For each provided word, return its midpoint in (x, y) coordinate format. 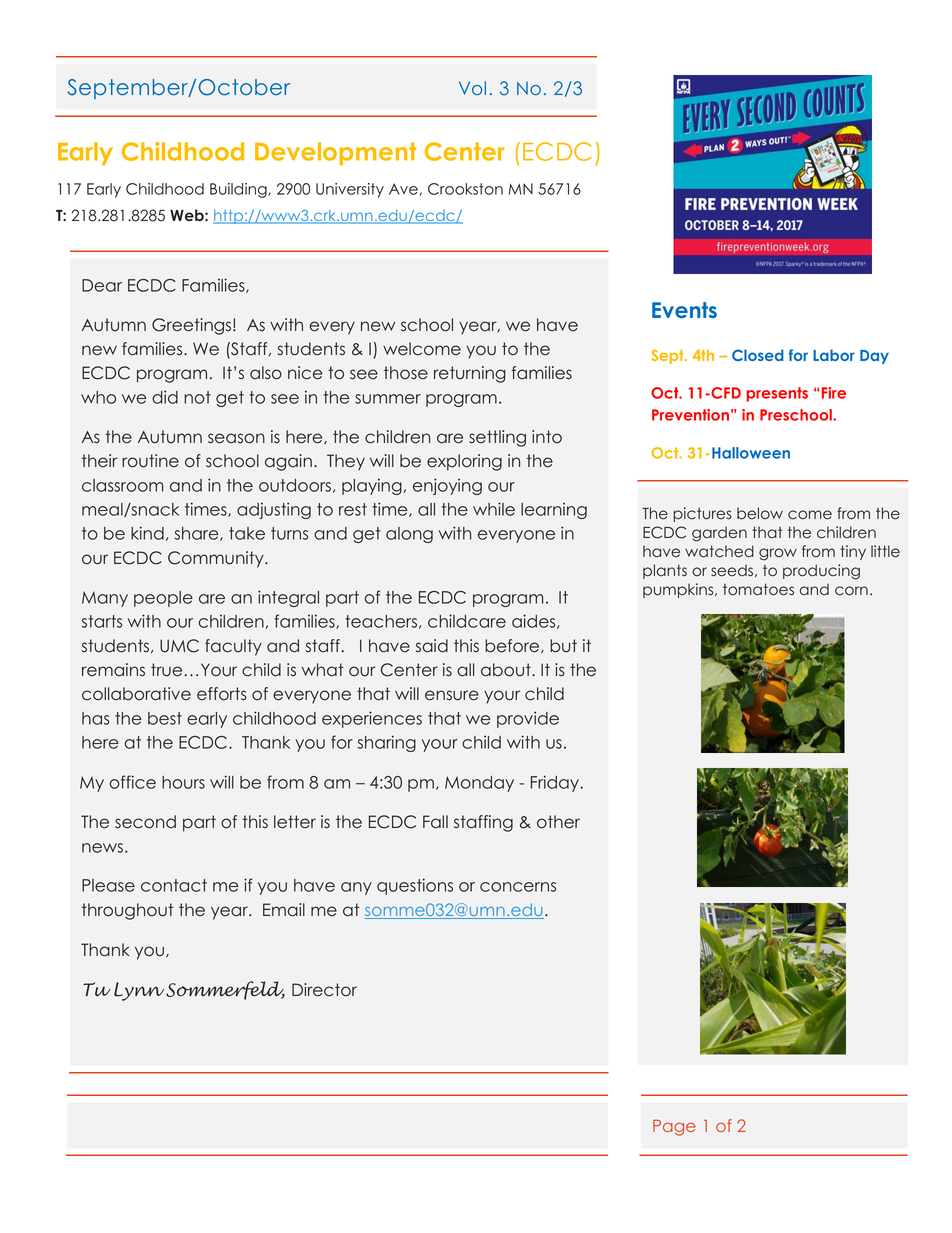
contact (174, 885)
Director (324, 990)
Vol (472, 88)
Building (239, 190)
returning (470, 374)
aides (535, 621)
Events (684, 310)
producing (821, 572)
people (163, 599)
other (558, 822)
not (197, 397)
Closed (758, 355)
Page (674, 1127)
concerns (518, 887)
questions (415, 886)
